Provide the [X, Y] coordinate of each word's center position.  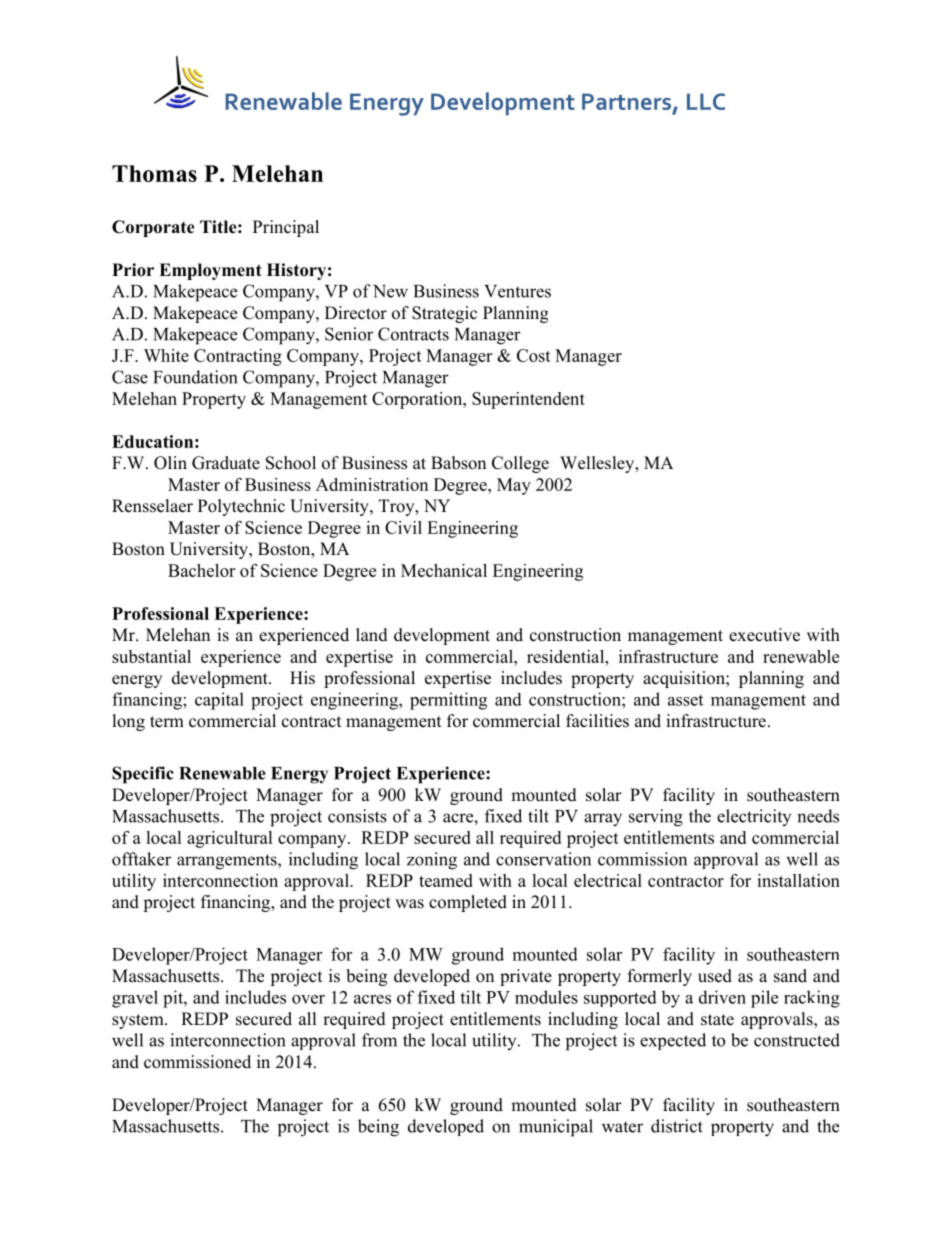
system [139, 1021]
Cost [534, 355]
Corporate [153, 228]
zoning [432, 861]
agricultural [230, 839]
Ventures [517, 291]
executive [764, 635]
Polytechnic [241, 507]
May [514, 486]
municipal [556, 1128]
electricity [754, 817]
